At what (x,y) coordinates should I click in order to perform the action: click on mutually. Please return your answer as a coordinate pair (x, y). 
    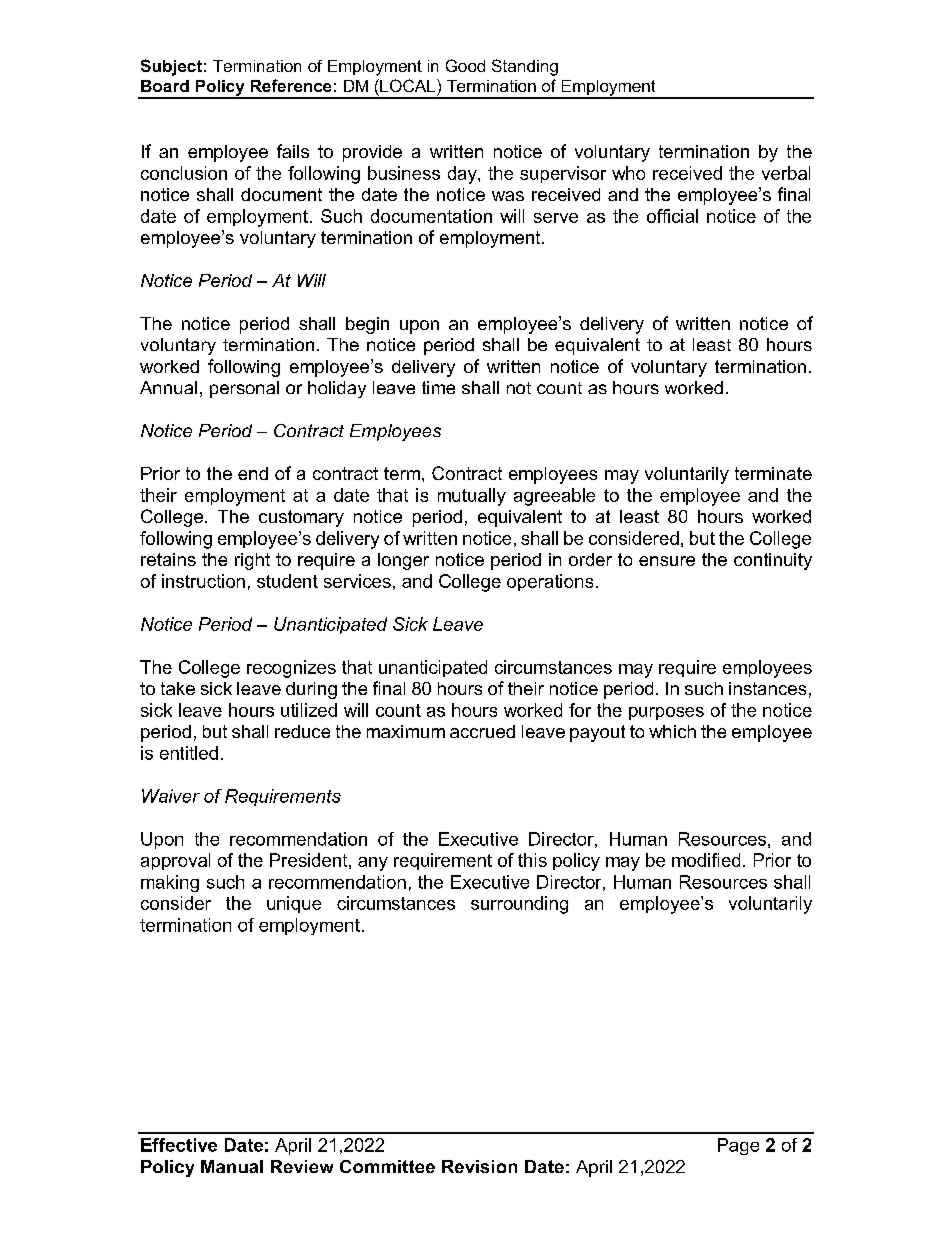
    Looking at the image, I should click on (472, 497).
